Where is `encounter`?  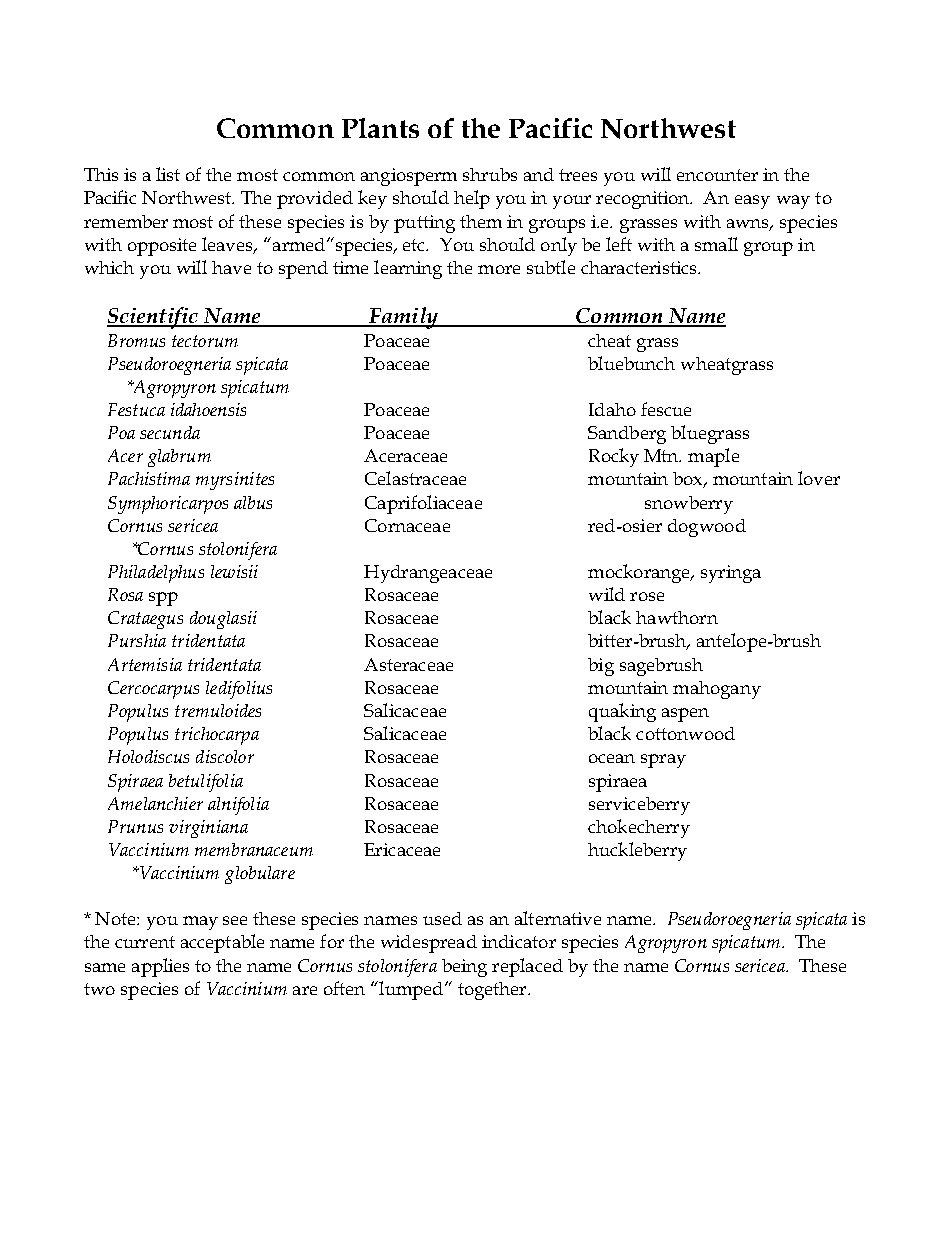 encounter is located at coordinates (717, 175).
